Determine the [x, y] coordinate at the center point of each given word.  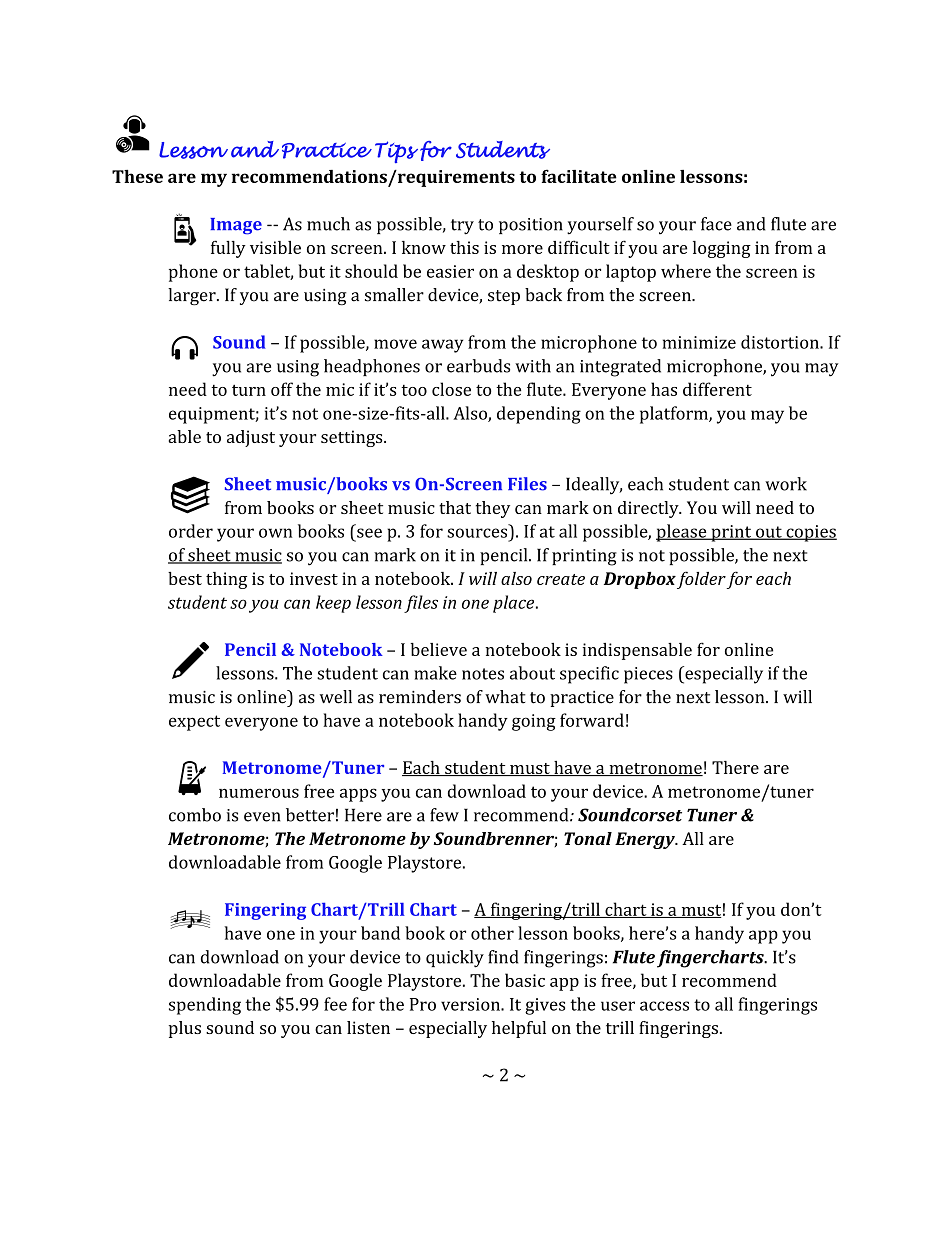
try [462, 227]
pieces [648, 675]
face [716, 224]
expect [194, 723]
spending [205, 1006]
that [455, 507]
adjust [251, 438]
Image [236, 226]
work [786, 484]
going [534, 722]
